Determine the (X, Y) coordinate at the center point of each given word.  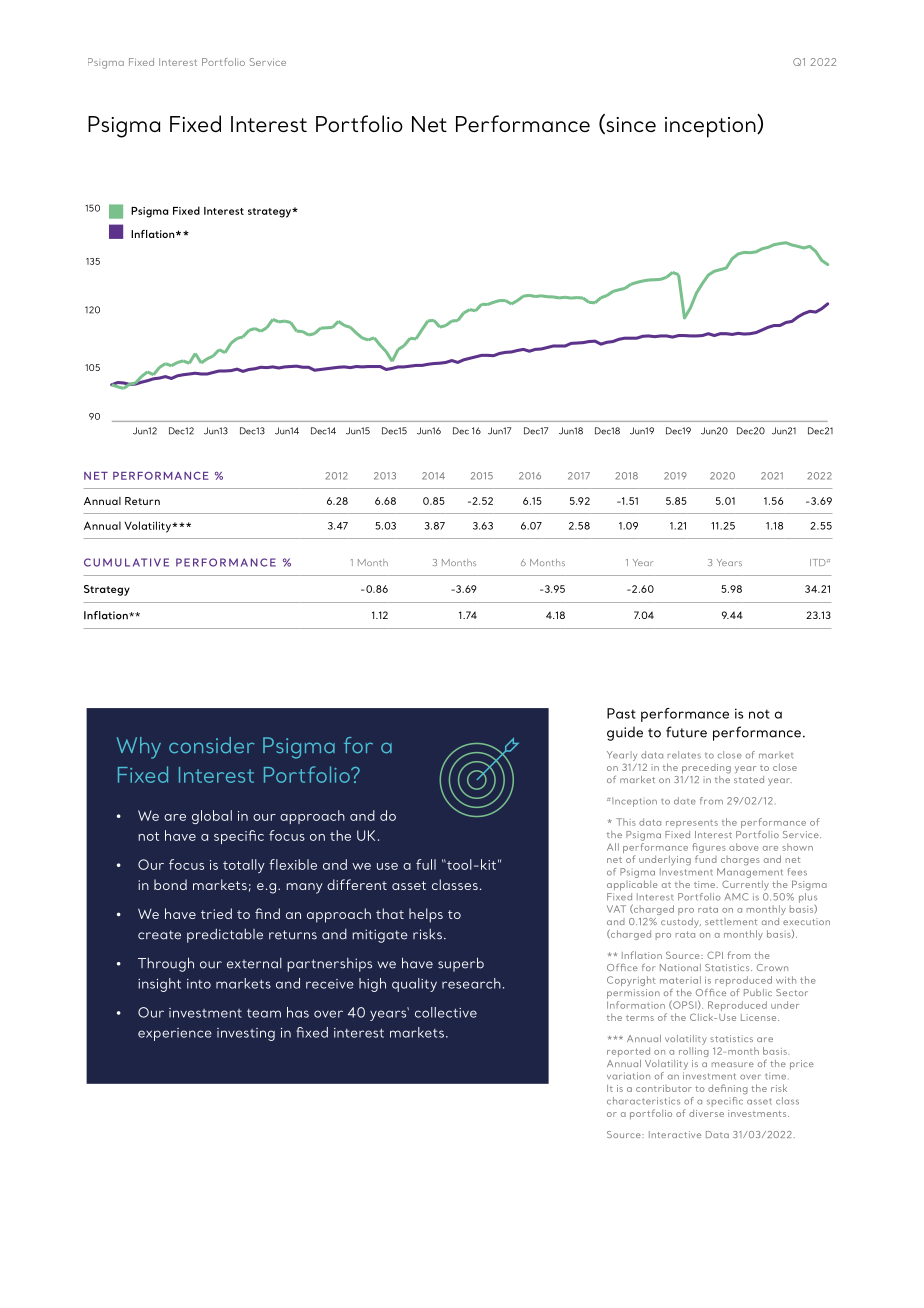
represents (692, 824)
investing (246, 1034)
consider (211, 745)
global (212, 817)
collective (446, 1012)
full (426, 864)
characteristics (643, 1101)
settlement (731, 921)
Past (621, 713)
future (686, 732)
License (760, 1017)
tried (216, 913)
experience (175, 1034)
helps (426, 915)
